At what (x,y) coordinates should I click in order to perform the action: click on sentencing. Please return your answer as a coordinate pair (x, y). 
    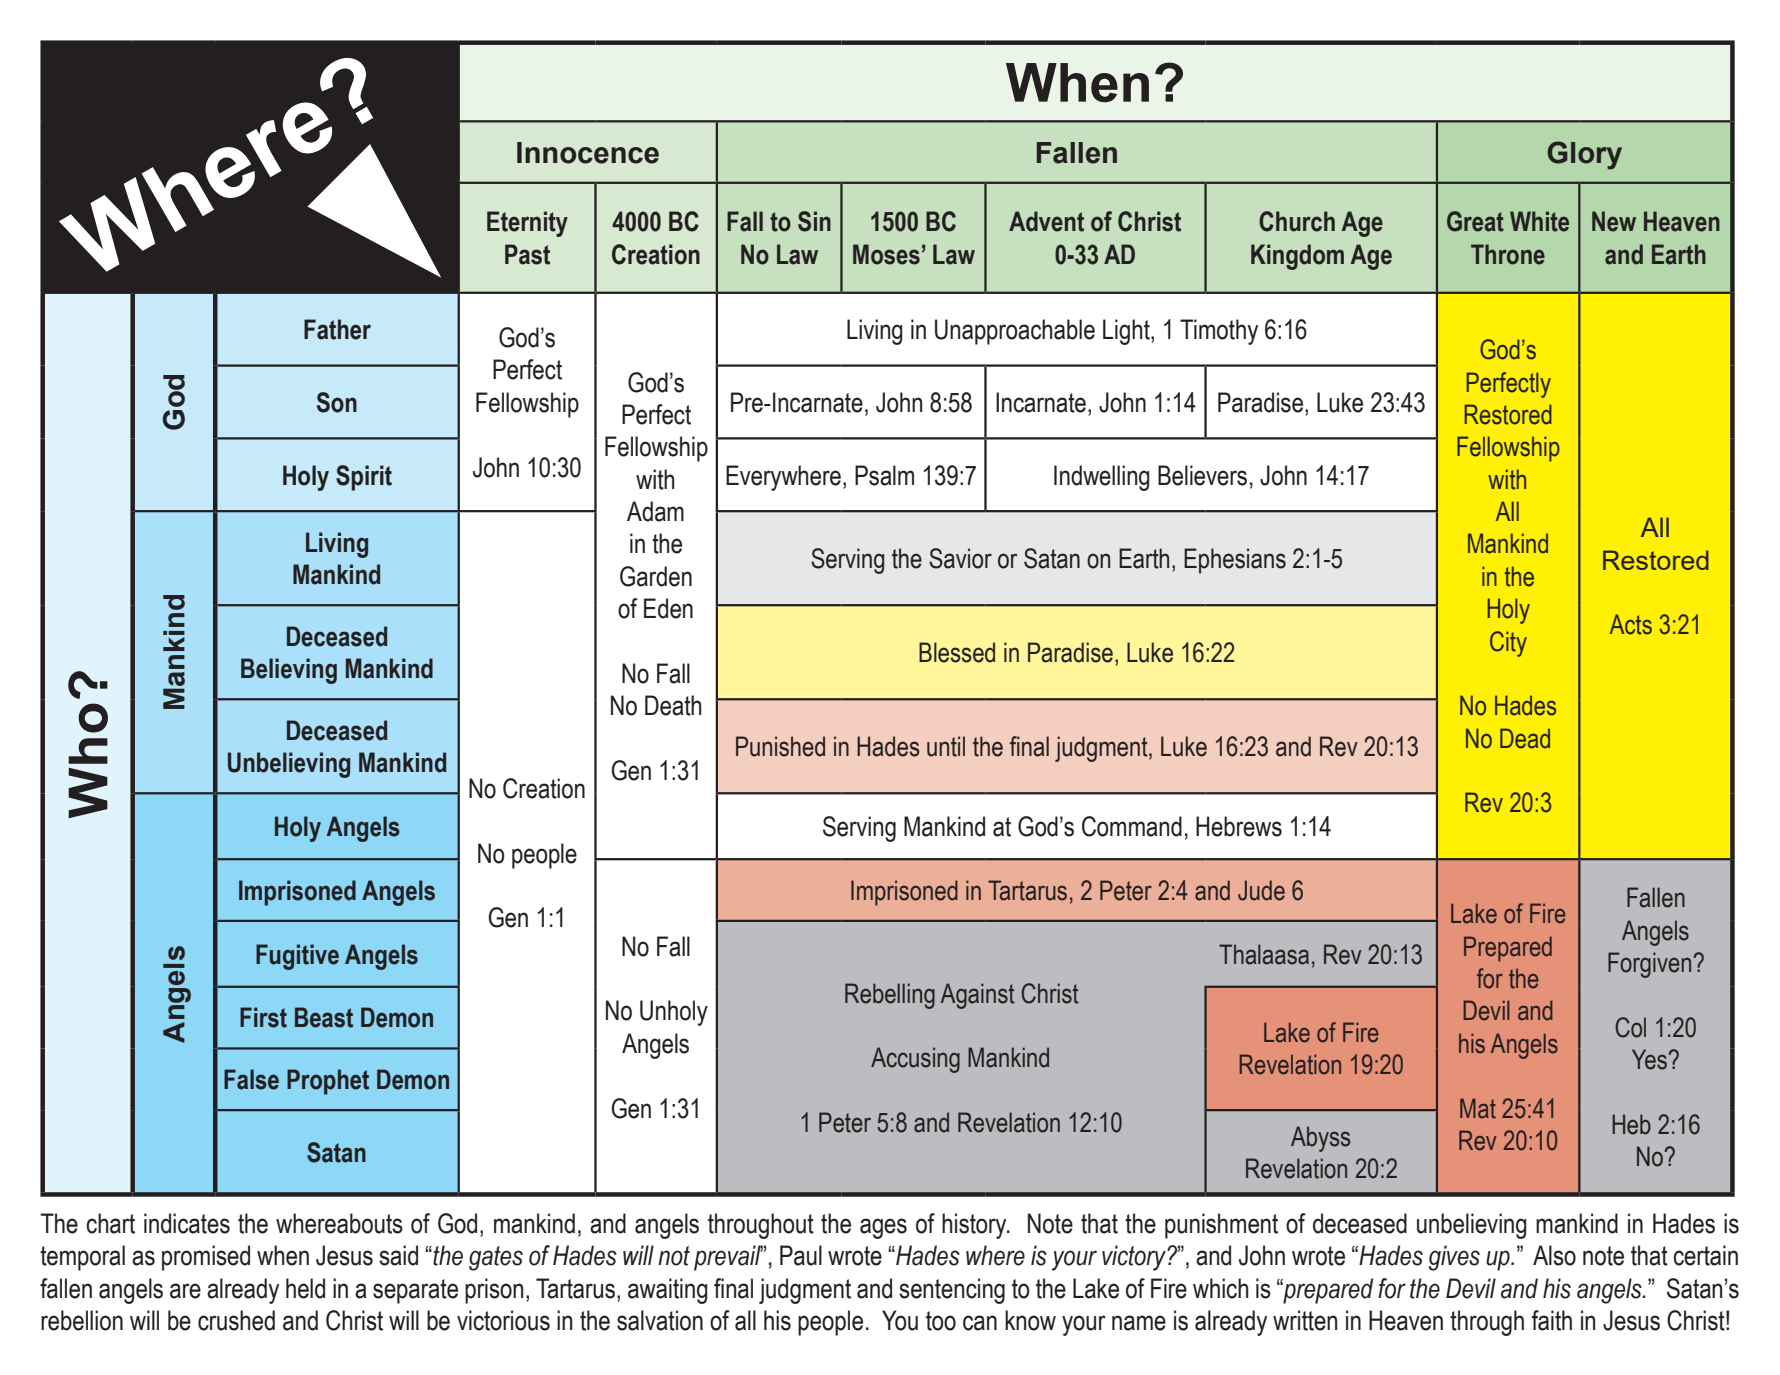
    Looking at the image, I should click on (952, 1291).
